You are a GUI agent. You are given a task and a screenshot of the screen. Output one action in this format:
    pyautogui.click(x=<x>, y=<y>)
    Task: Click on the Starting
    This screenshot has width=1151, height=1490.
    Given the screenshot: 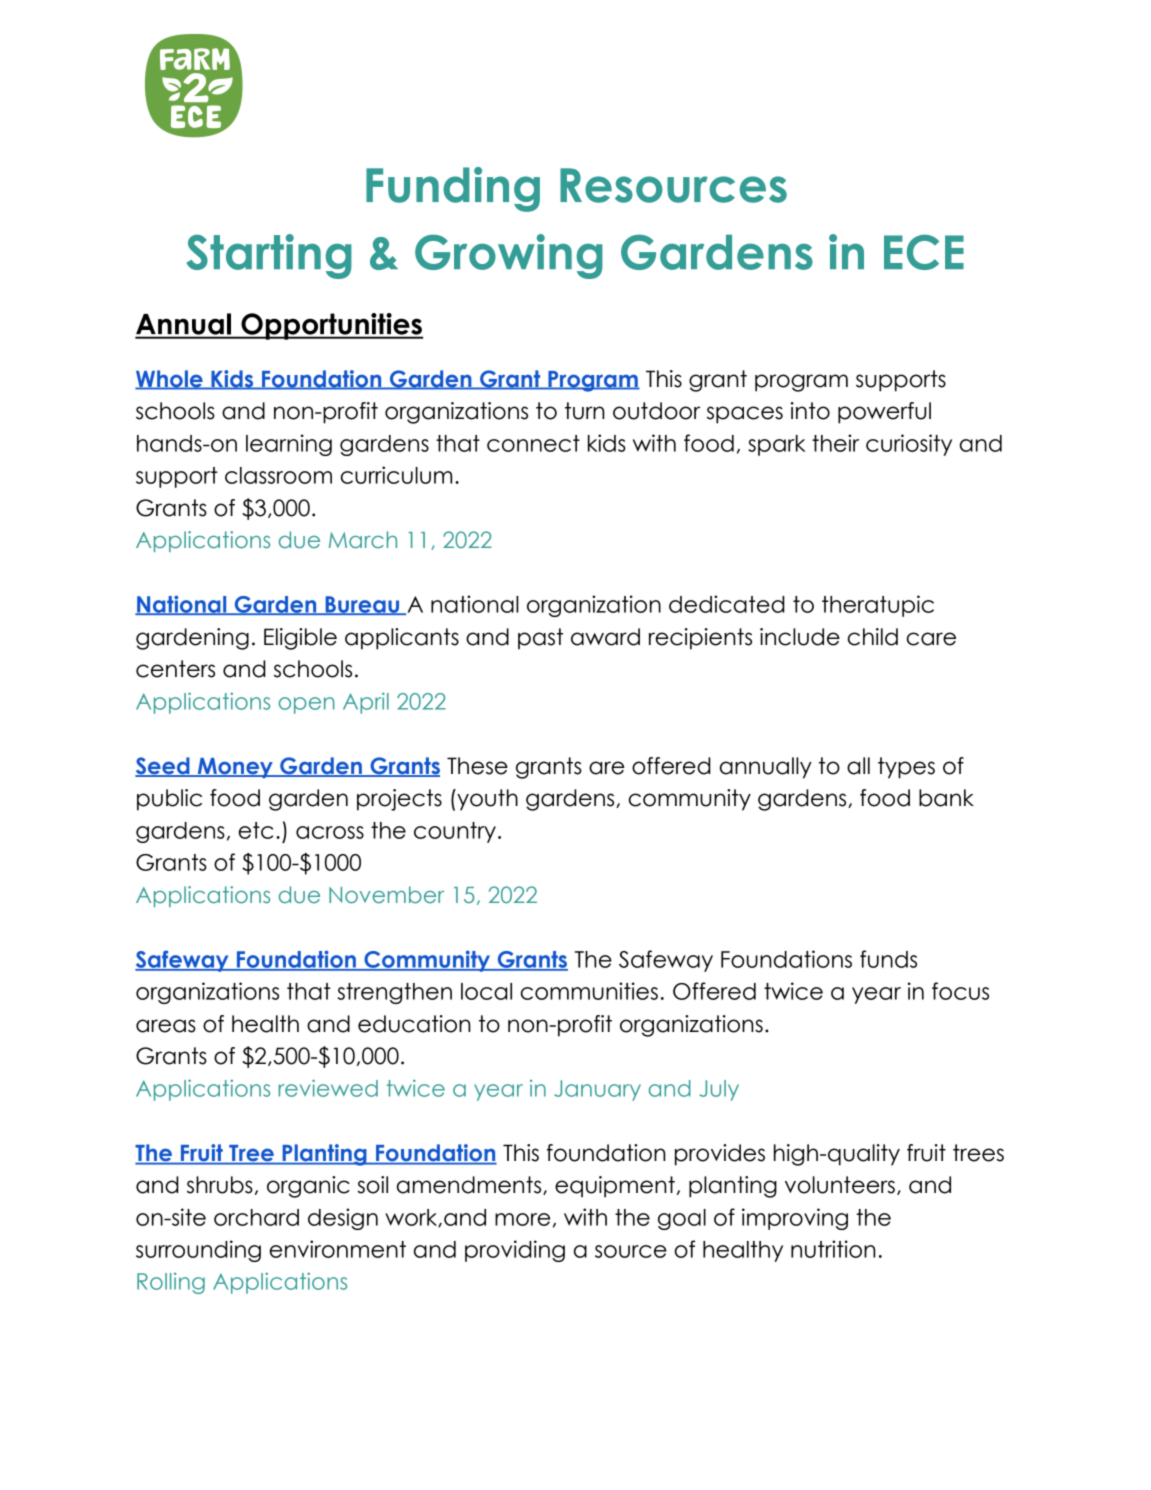 What is the action you would take?
    pyautogui.click(x=269, y=256)
